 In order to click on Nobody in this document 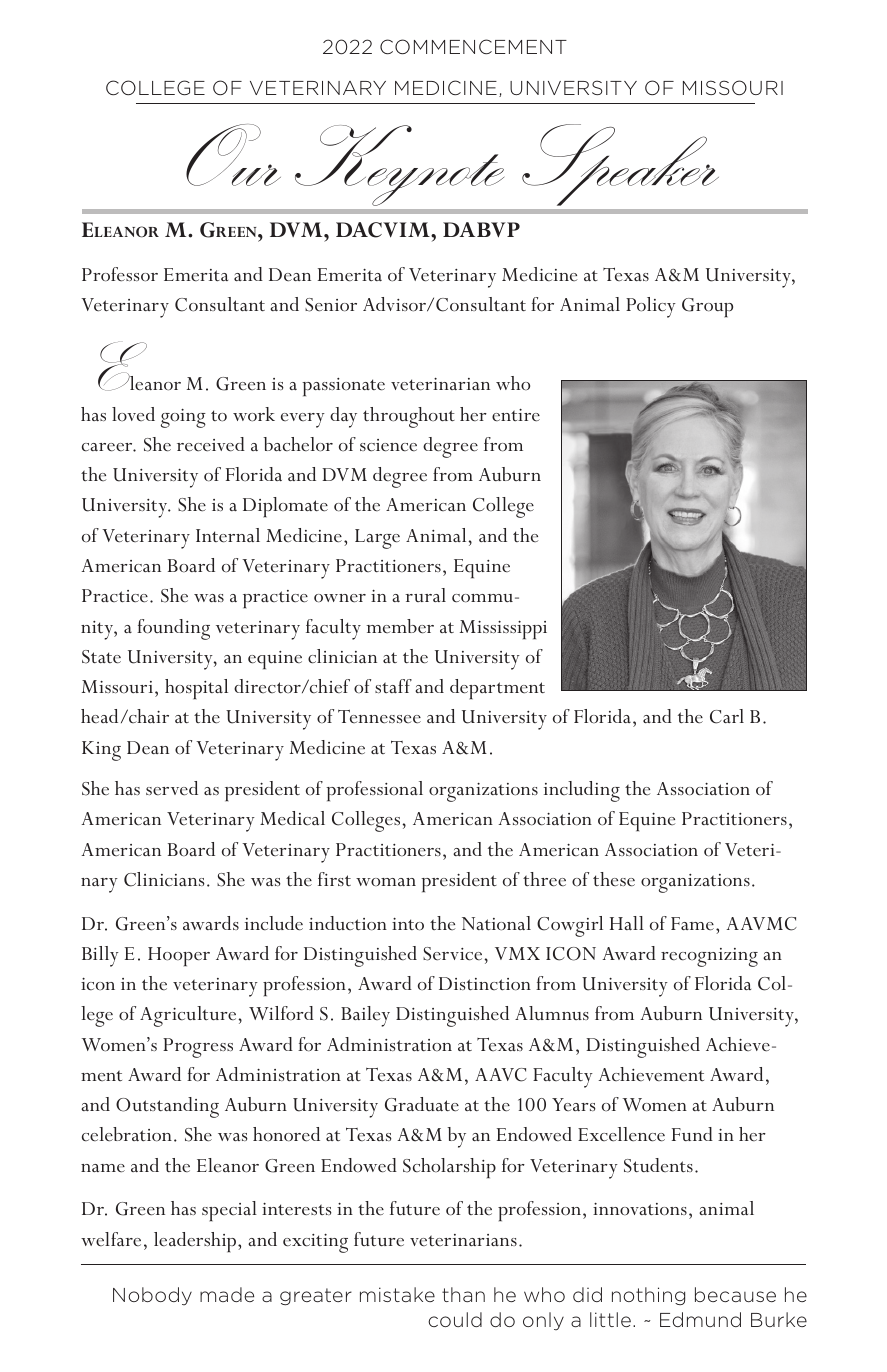, I will do `click(152, 1296)`.
